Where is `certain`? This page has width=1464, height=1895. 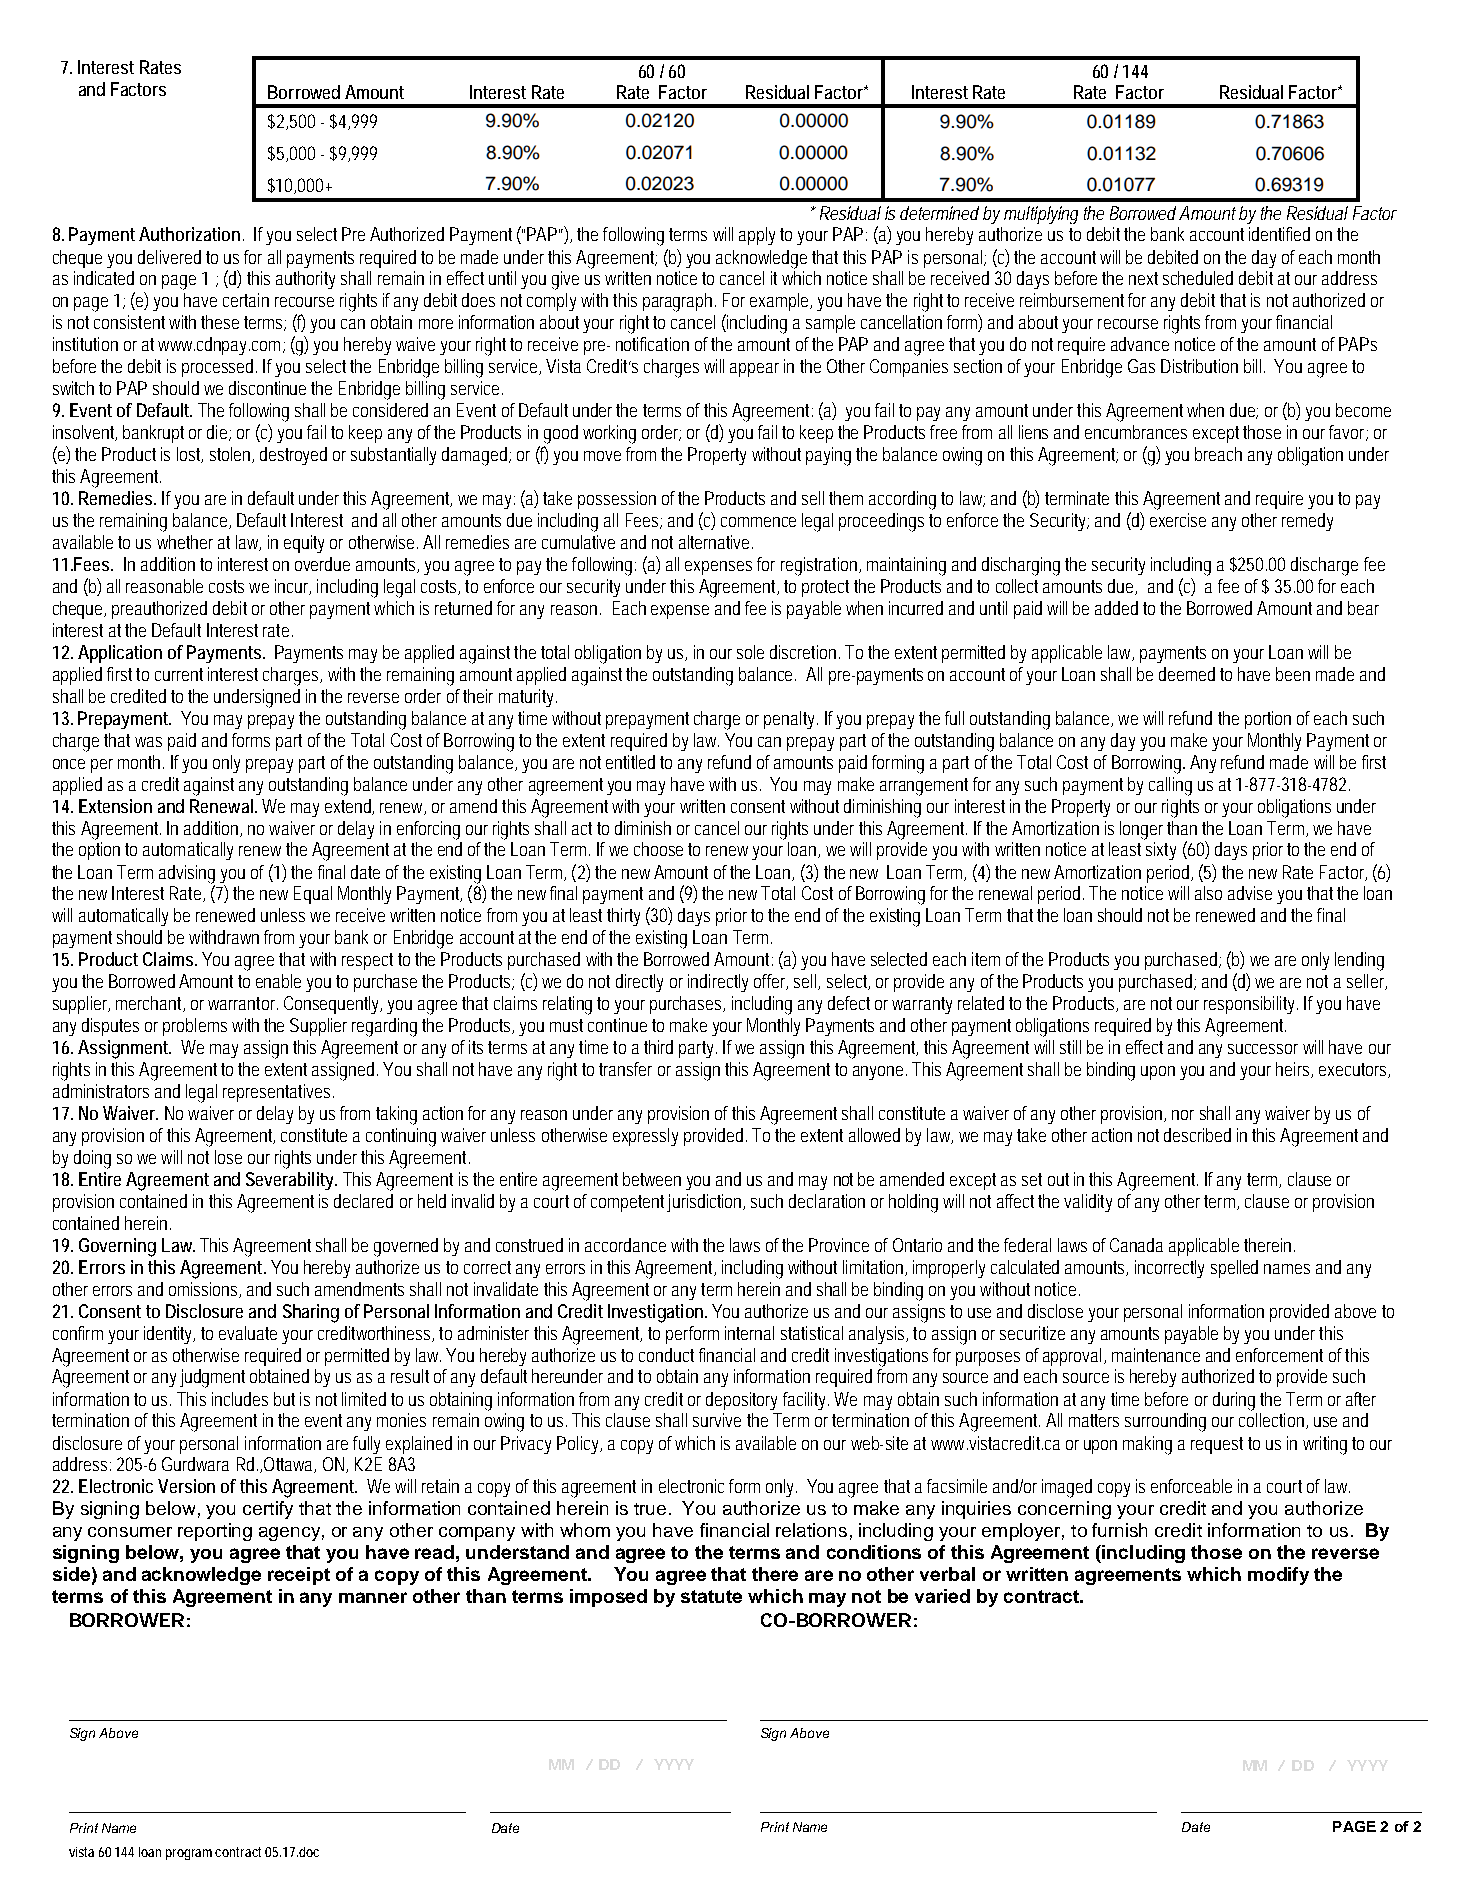
certain is located at coordinates (246, 300).
